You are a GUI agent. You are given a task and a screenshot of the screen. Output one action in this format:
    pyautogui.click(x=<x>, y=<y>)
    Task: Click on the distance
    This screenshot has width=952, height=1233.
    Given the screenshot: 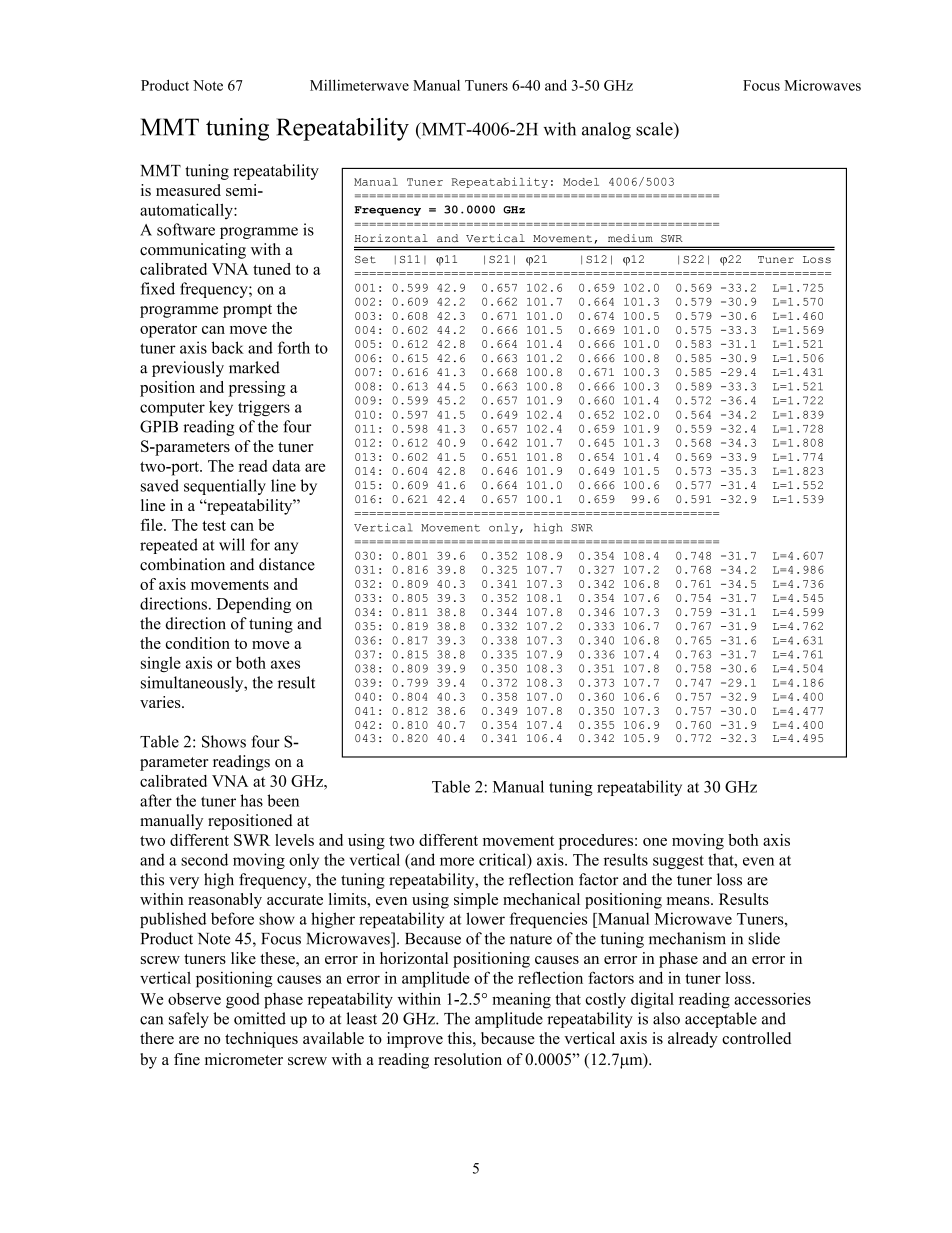 What is the action you would take?
    pyautogui.click(x=287, y=564)
